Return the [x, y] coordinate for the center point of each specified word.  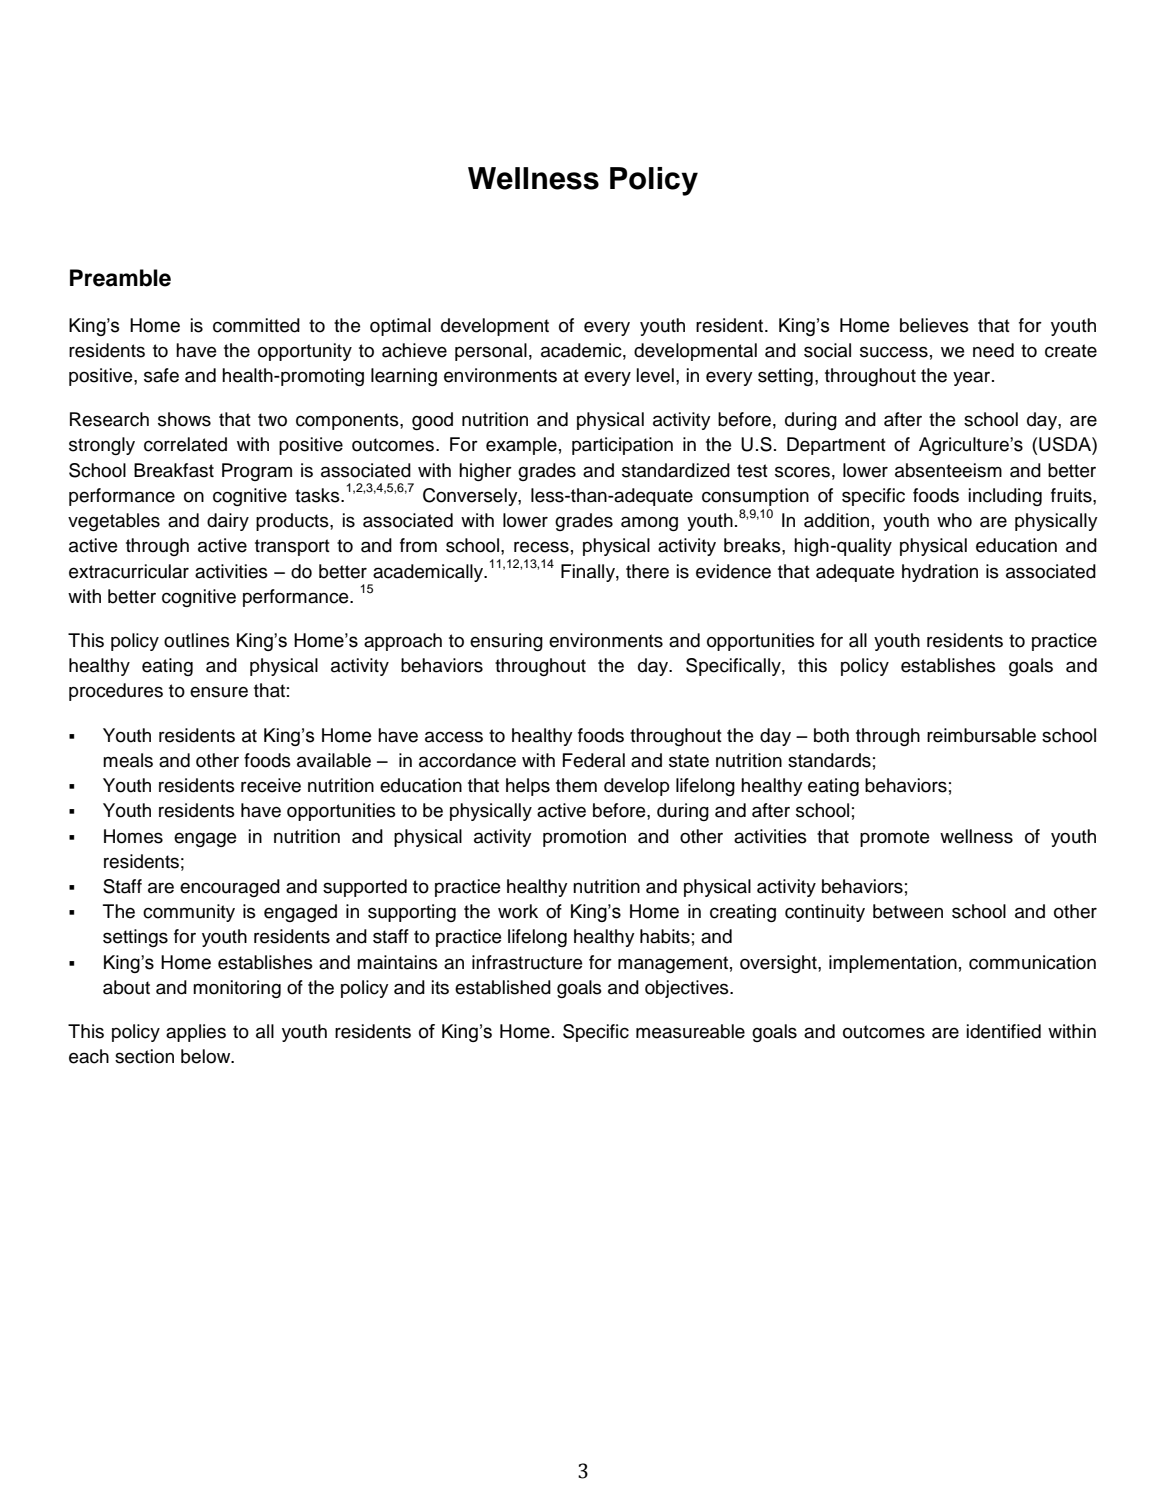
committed [256, 325]
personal [491, 352]
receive [271, 785]
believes [934, 325]
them [576, 785]
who [954, 520]
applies [196, 1033]
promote [894, 838]
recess [541, 547]
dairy [228, 522]
